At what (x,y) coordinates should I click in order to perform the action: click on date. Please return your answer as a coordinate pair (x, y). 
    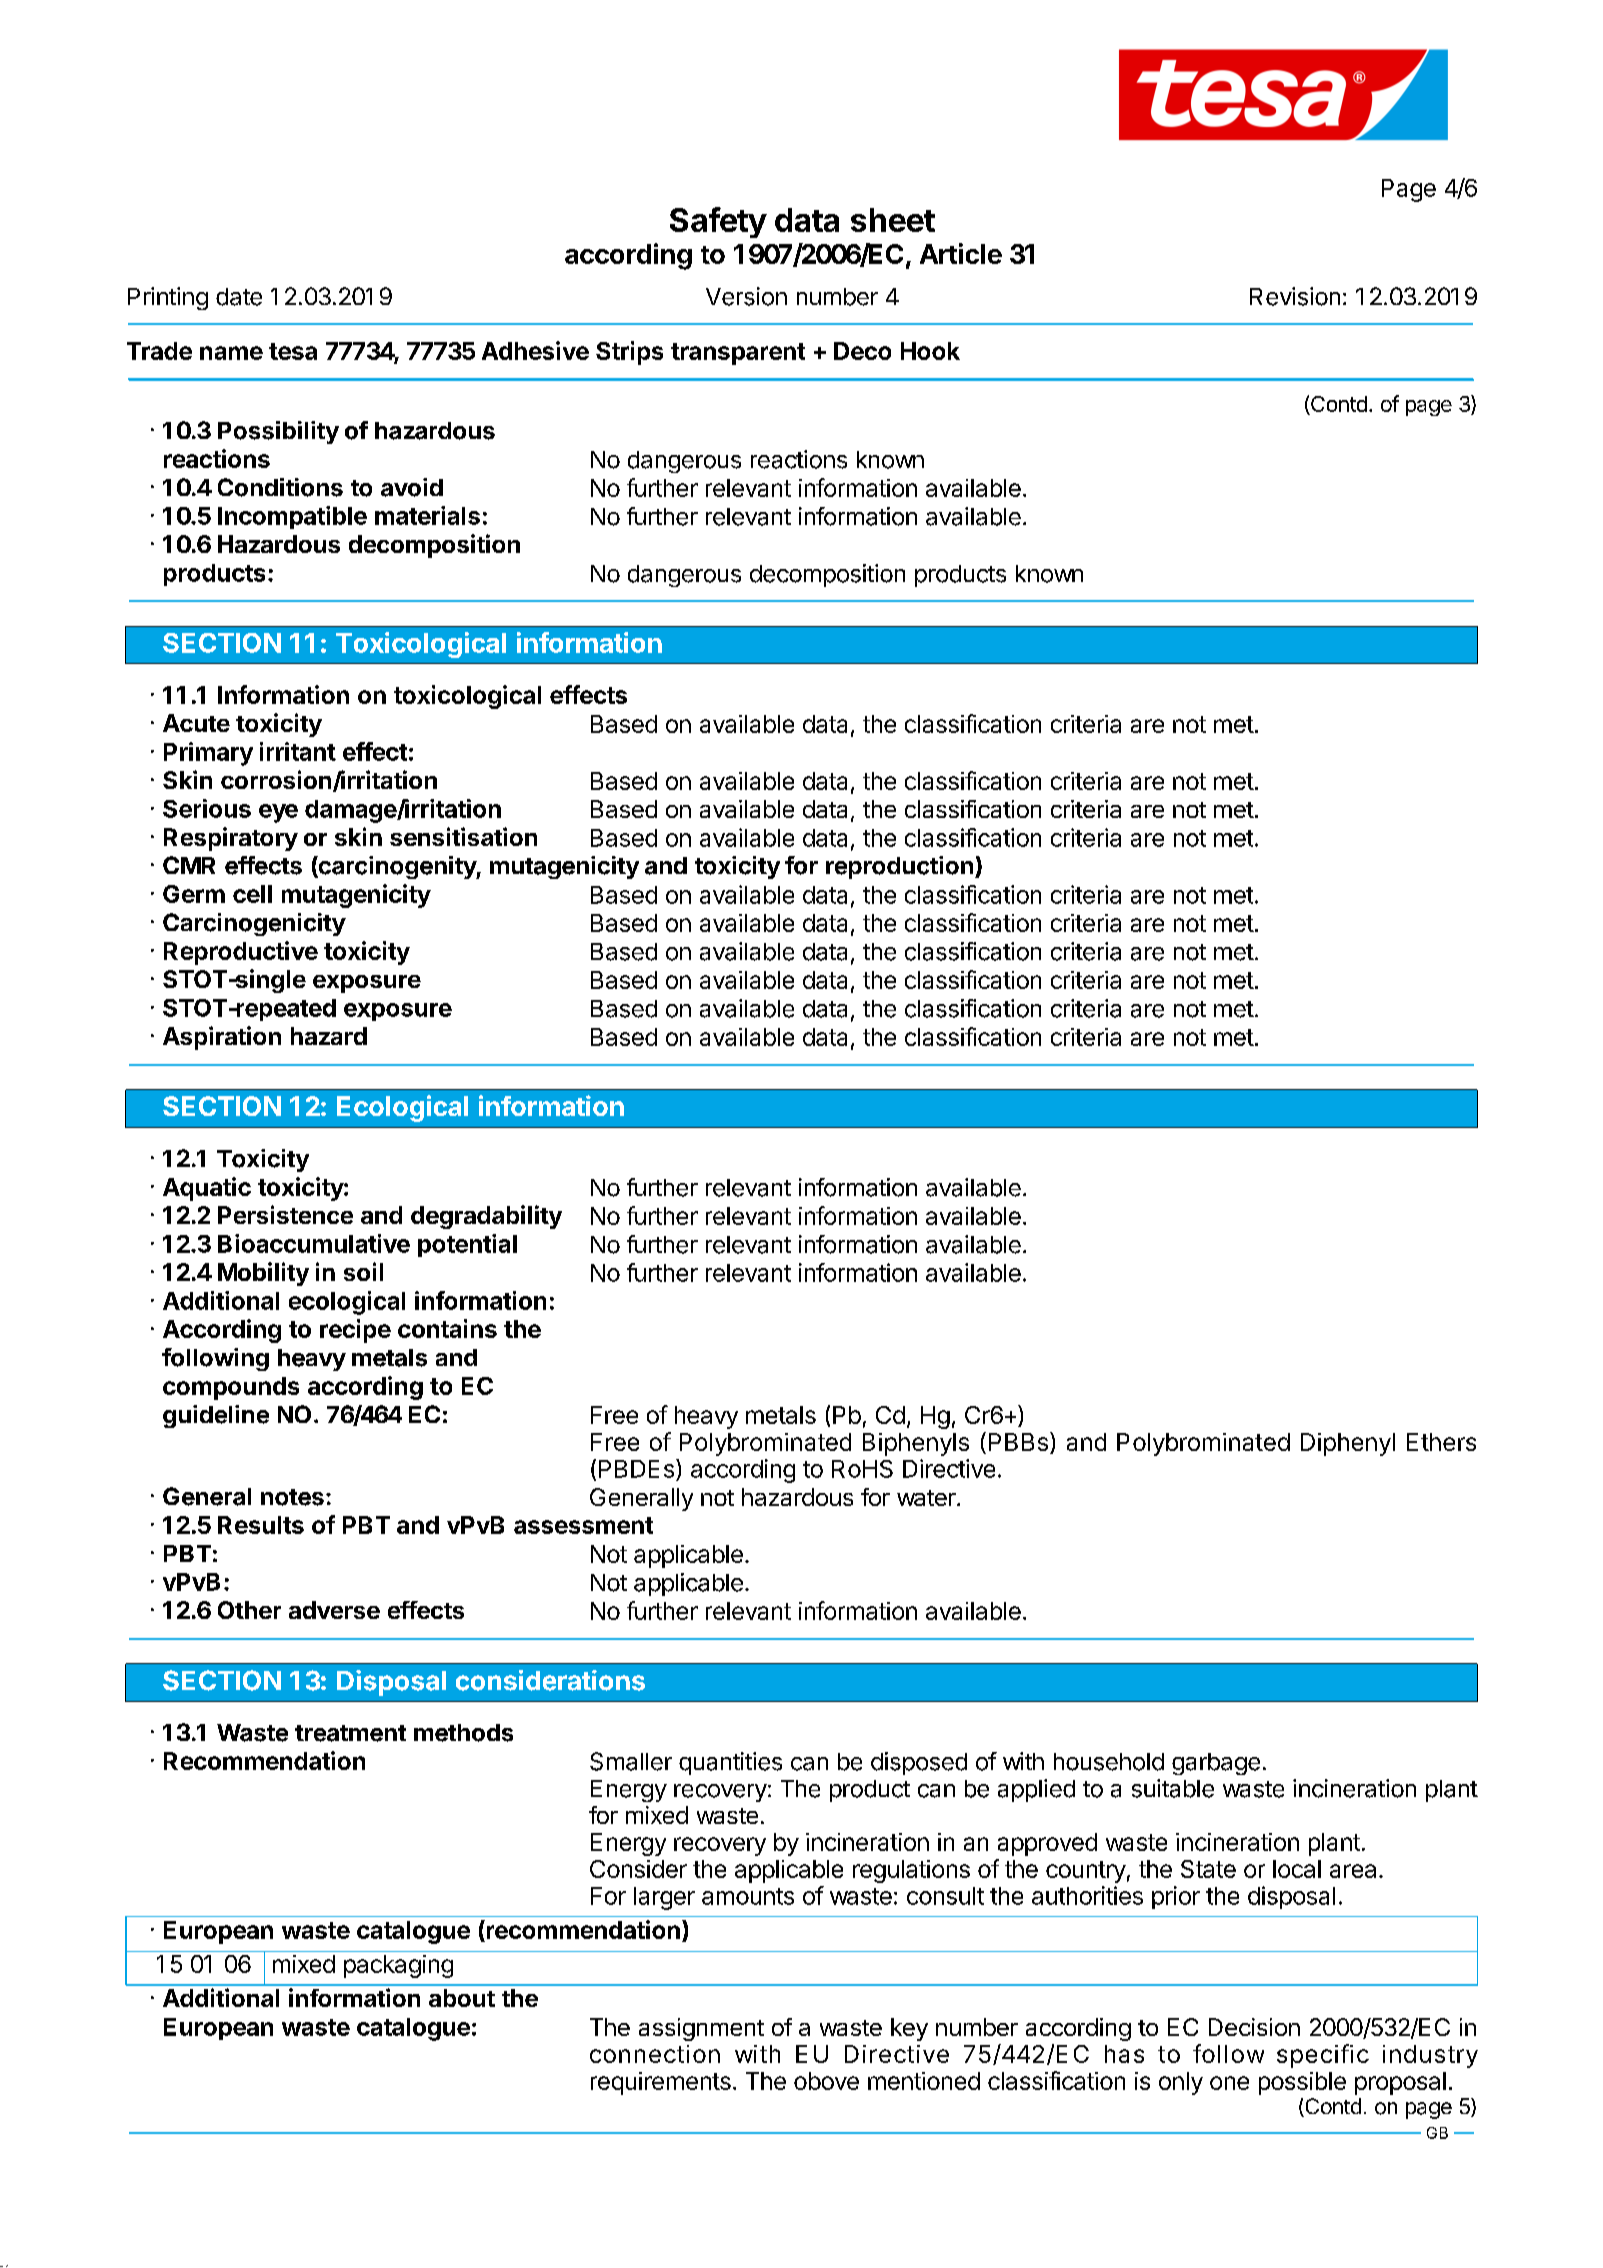
    Looking at the image, I should click on (239, 297).
